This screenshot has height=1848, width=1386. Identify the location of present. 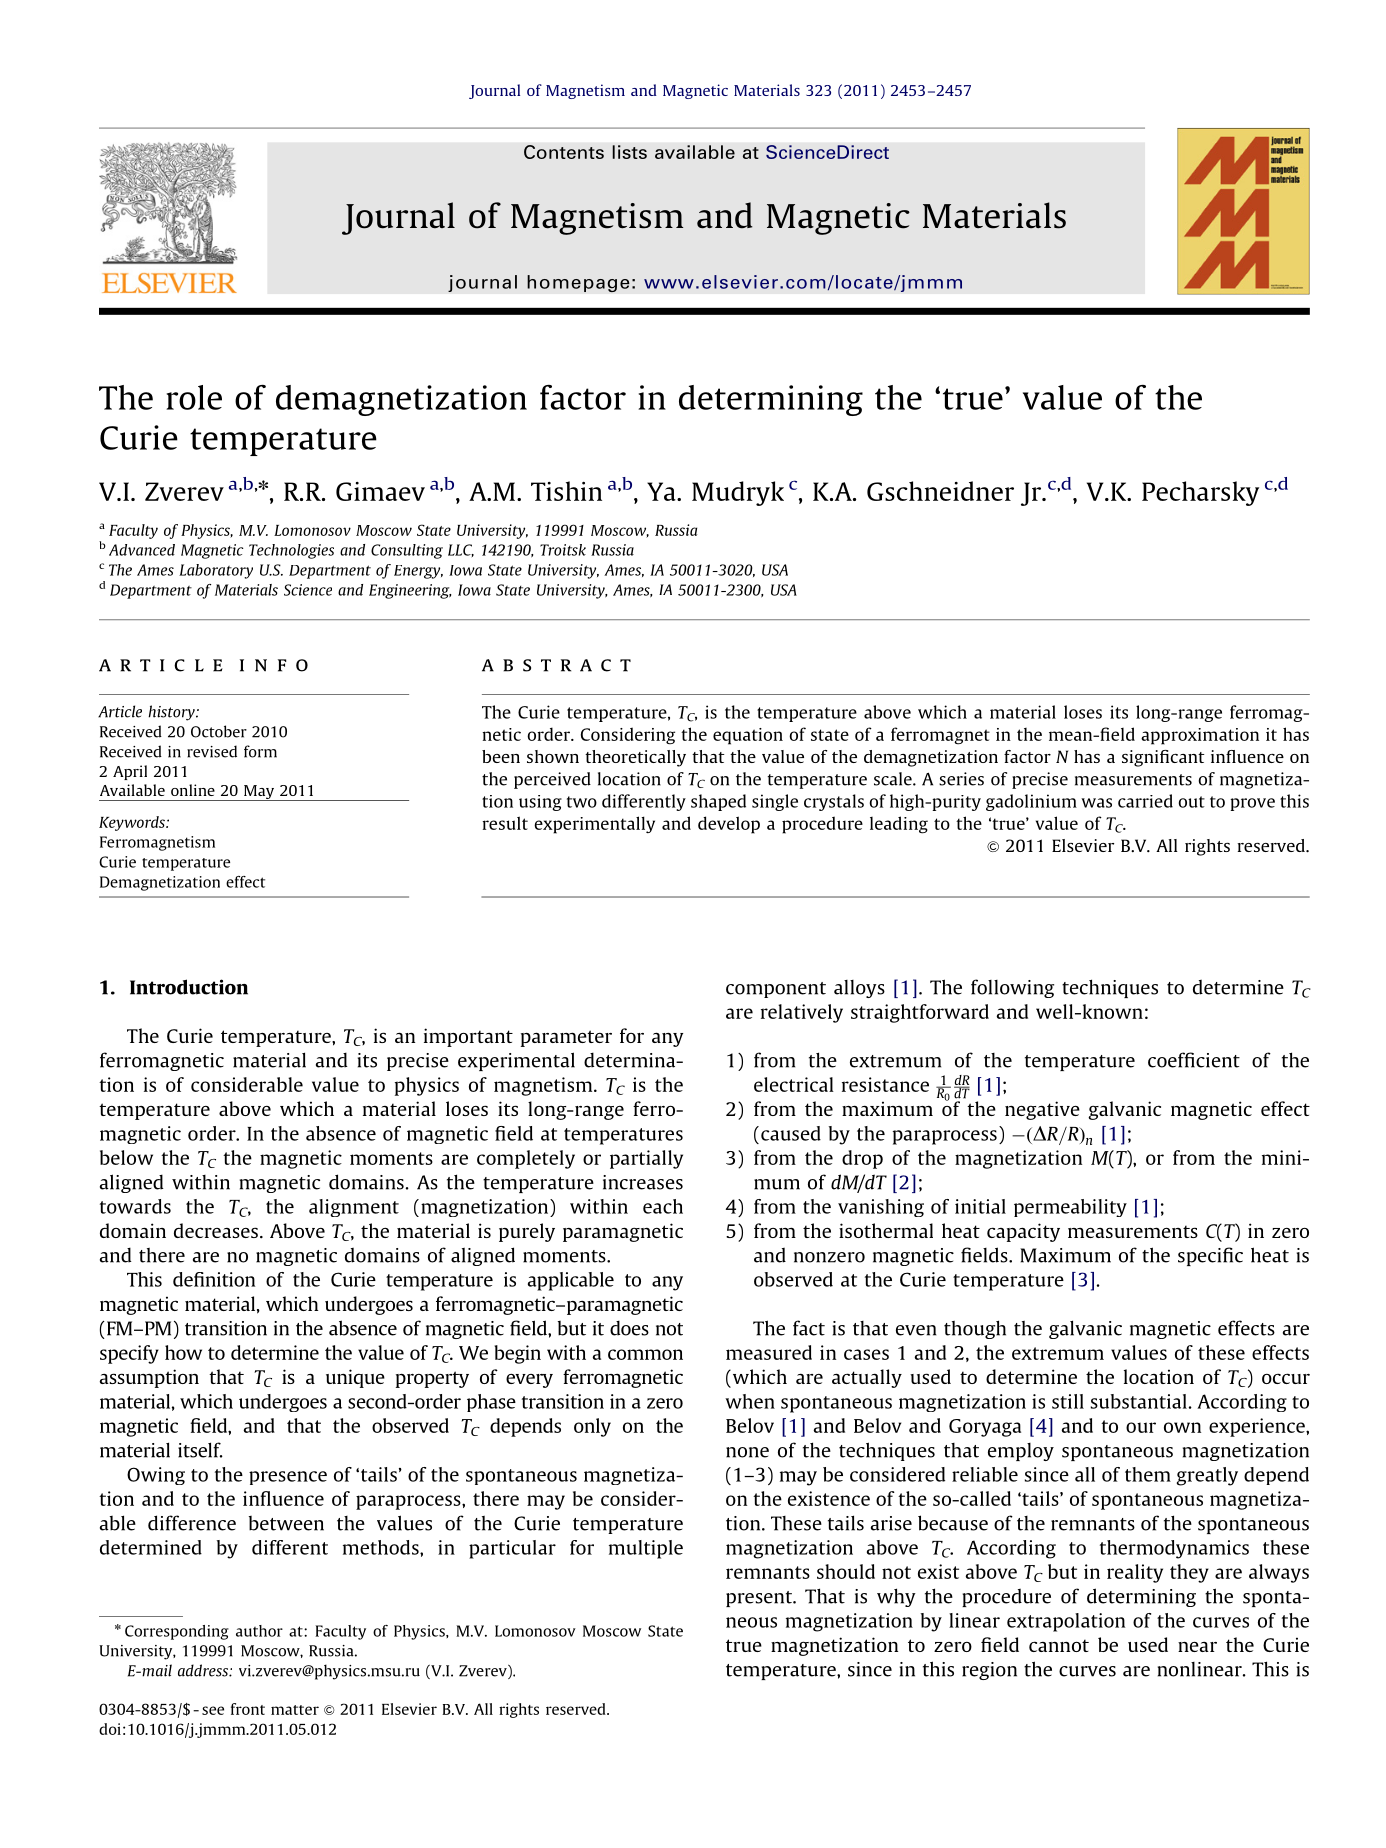
(760, 1599).
